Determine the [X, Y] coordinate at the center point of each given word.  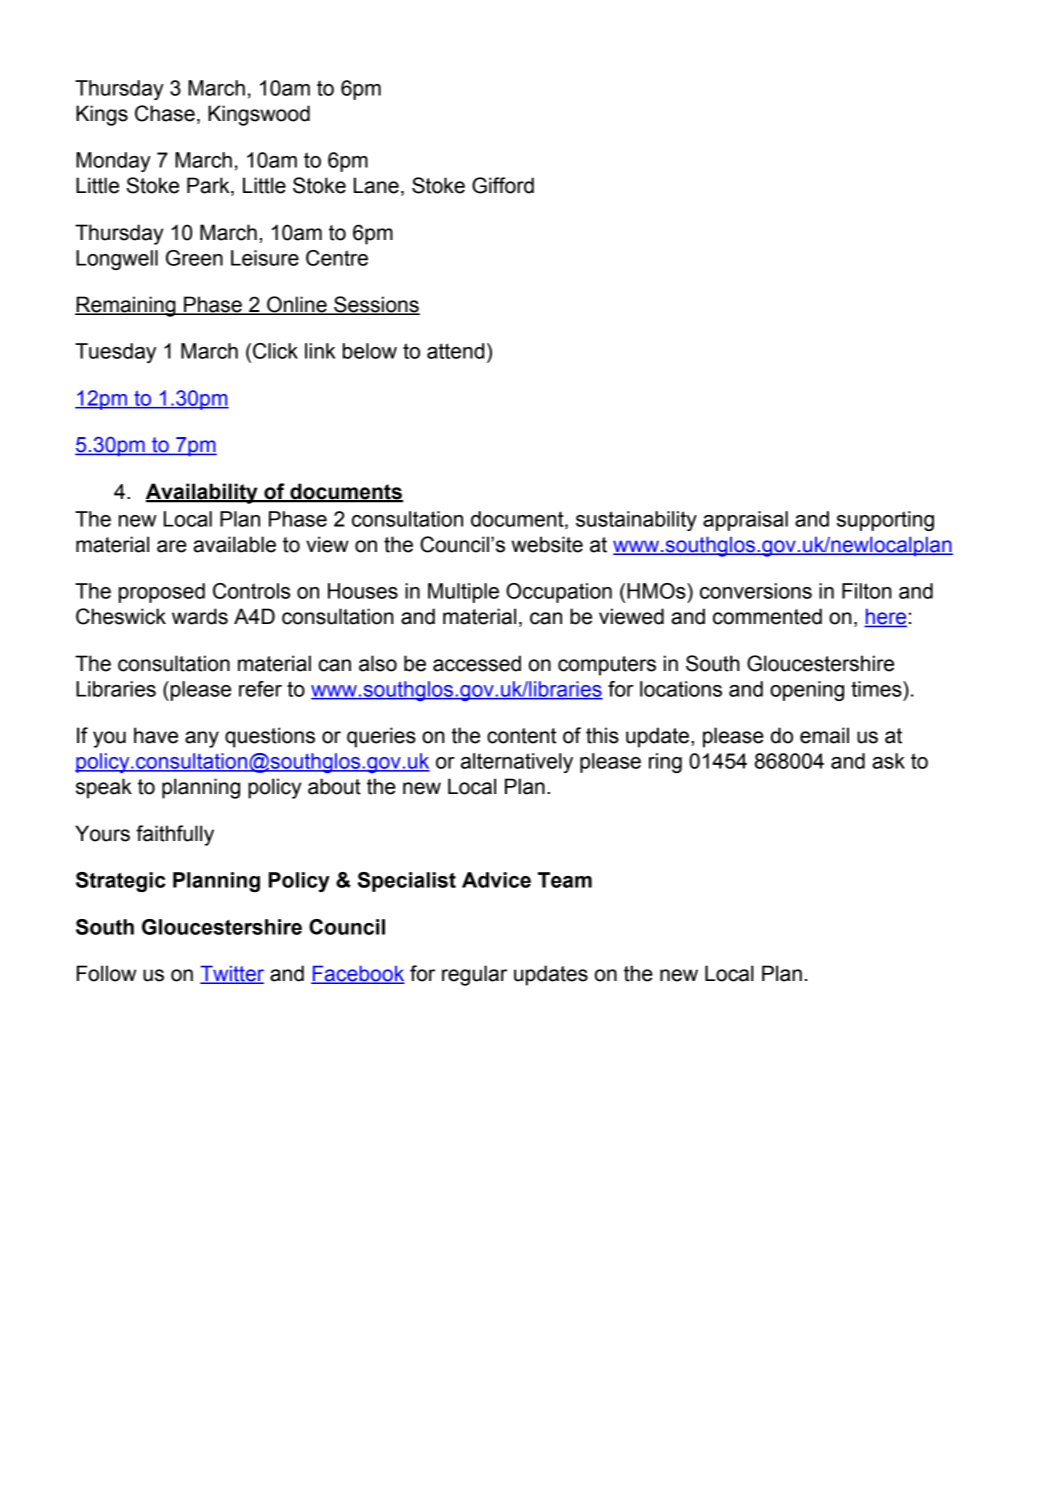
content [521, 736]
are [172, 546]
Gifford [503, 185]
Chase [165, 113]
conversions [756, 591]
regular [474, 975]
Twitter [232, 975]
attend [455, 351]
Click [275, 351]
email [824, 735]
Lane [376, 185]
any [202, 739]
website [547, 544]
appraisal [745, 521]
